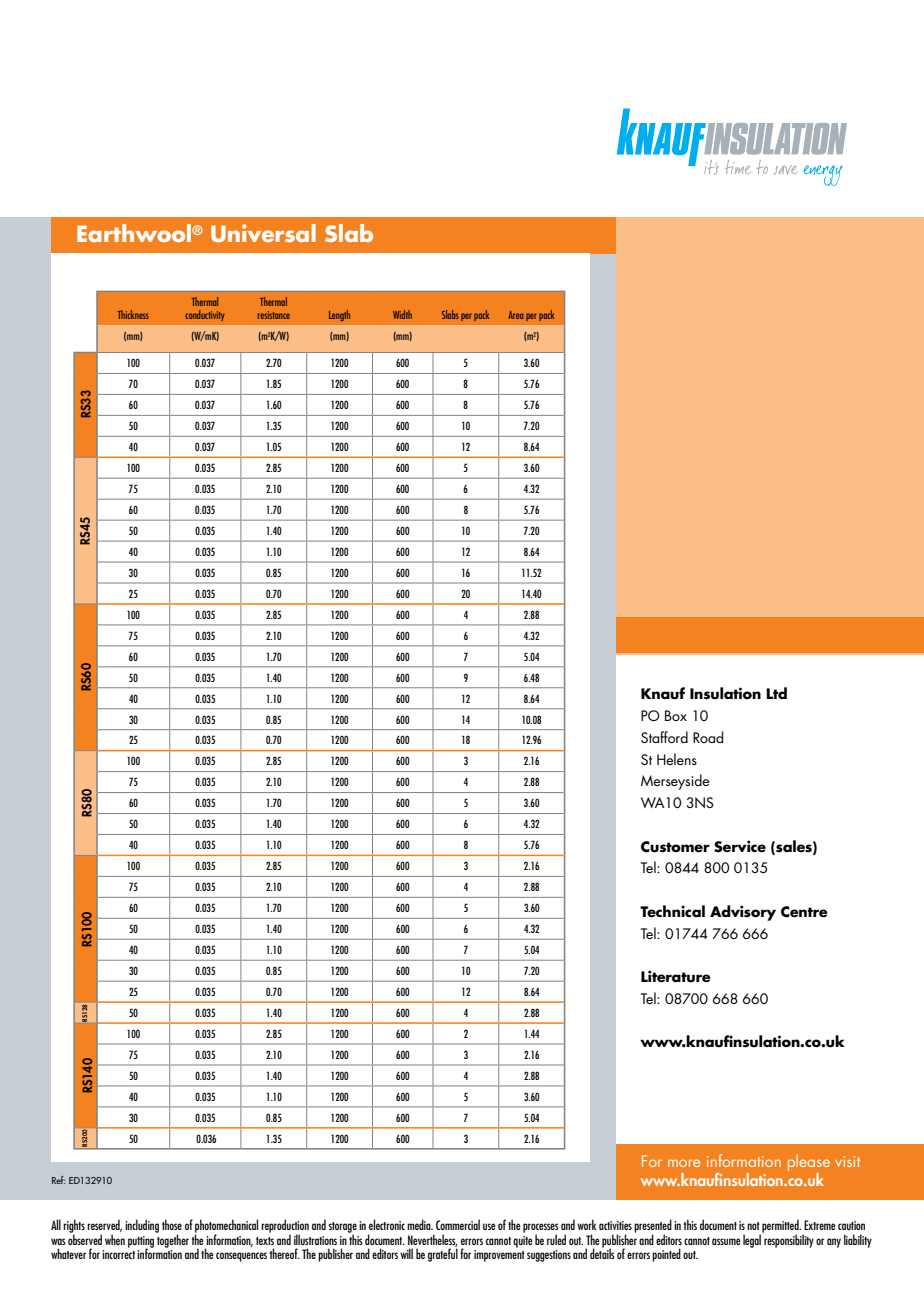 The width and height of the image is (924, 1308). I want to click on Literature, so click(676, 976).
